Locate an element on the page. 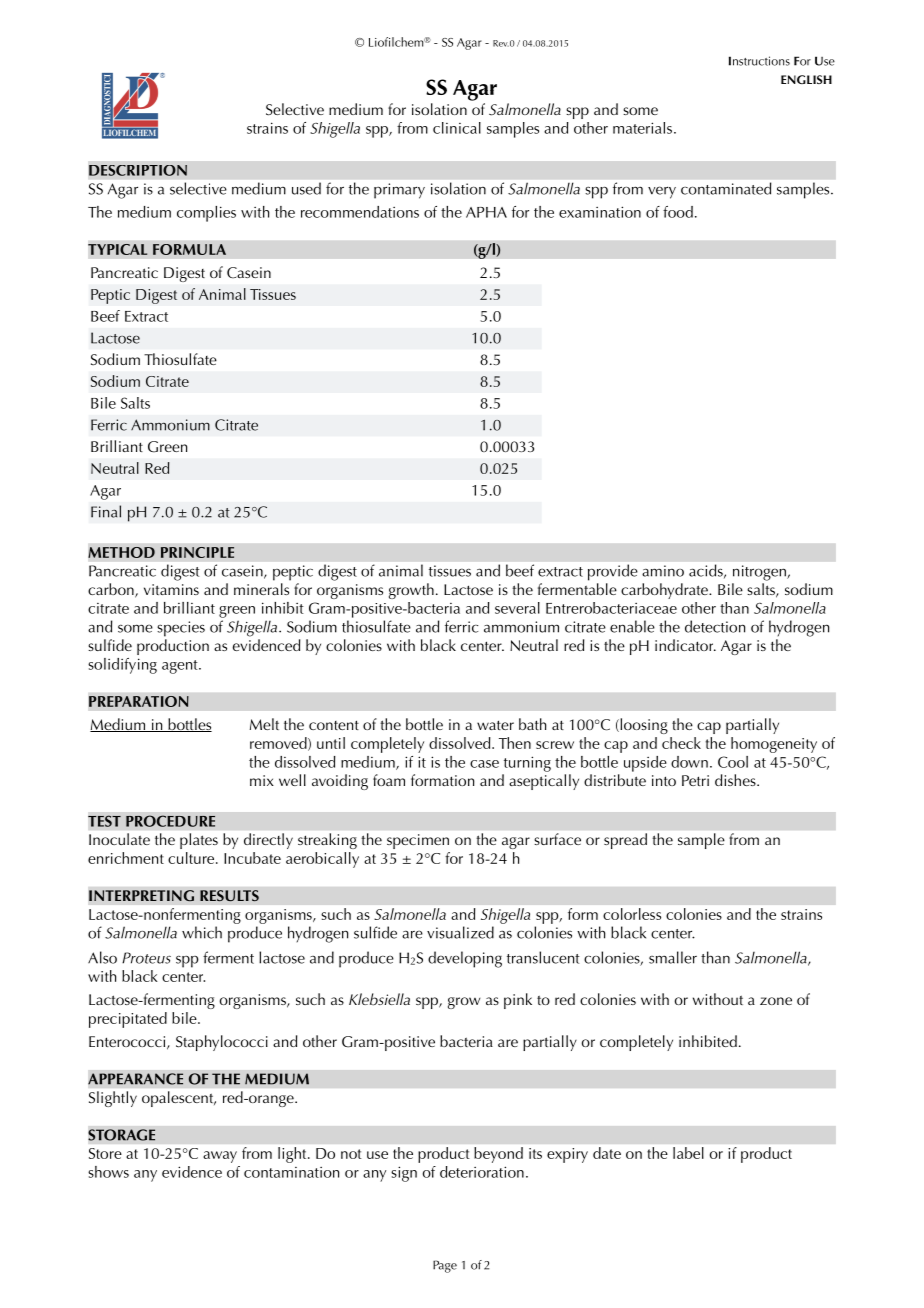  away is located at coordinates (220, 1157).
